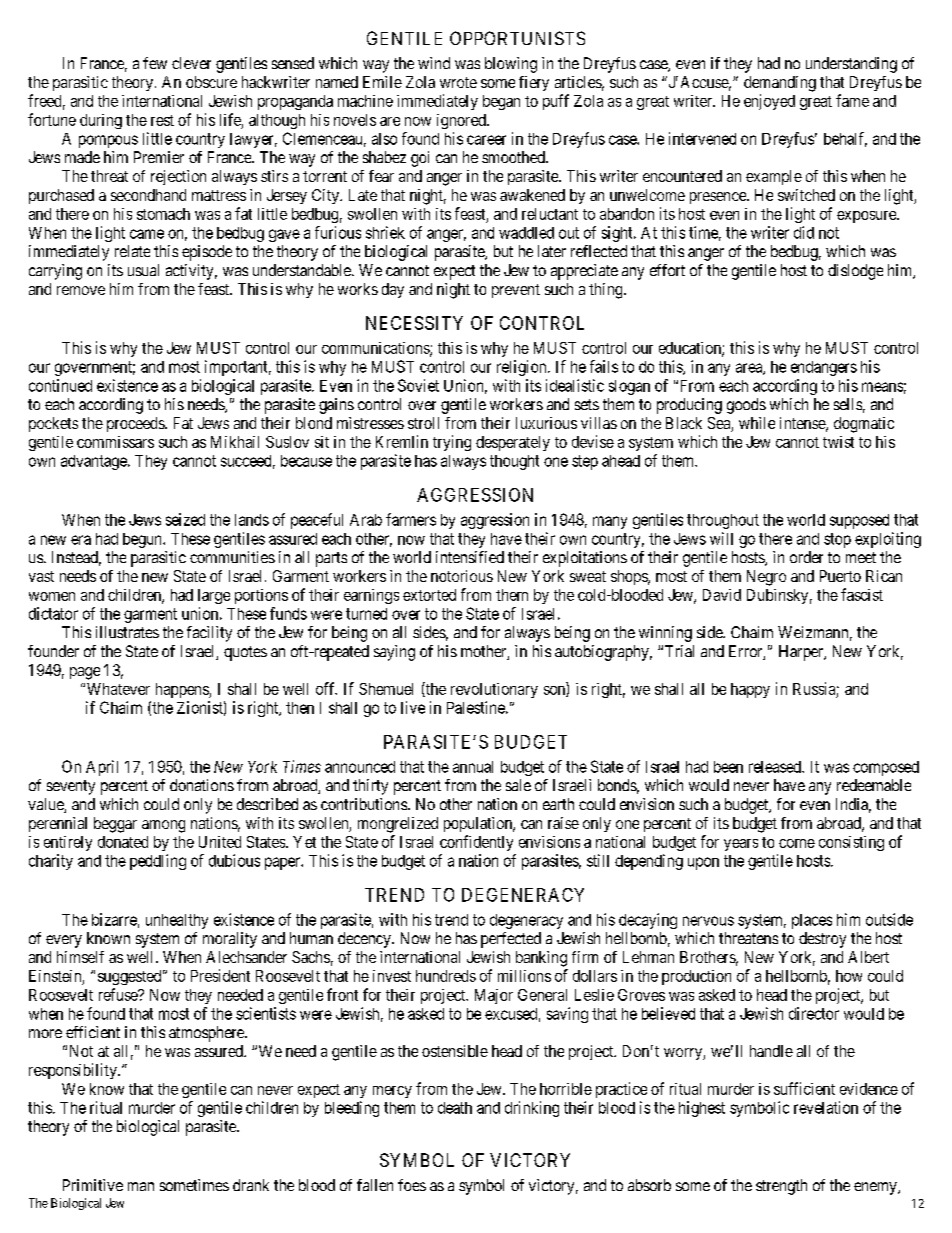 The height and width of the screenshot is (1233, 952). I want to click on few, so click(155, 63).
